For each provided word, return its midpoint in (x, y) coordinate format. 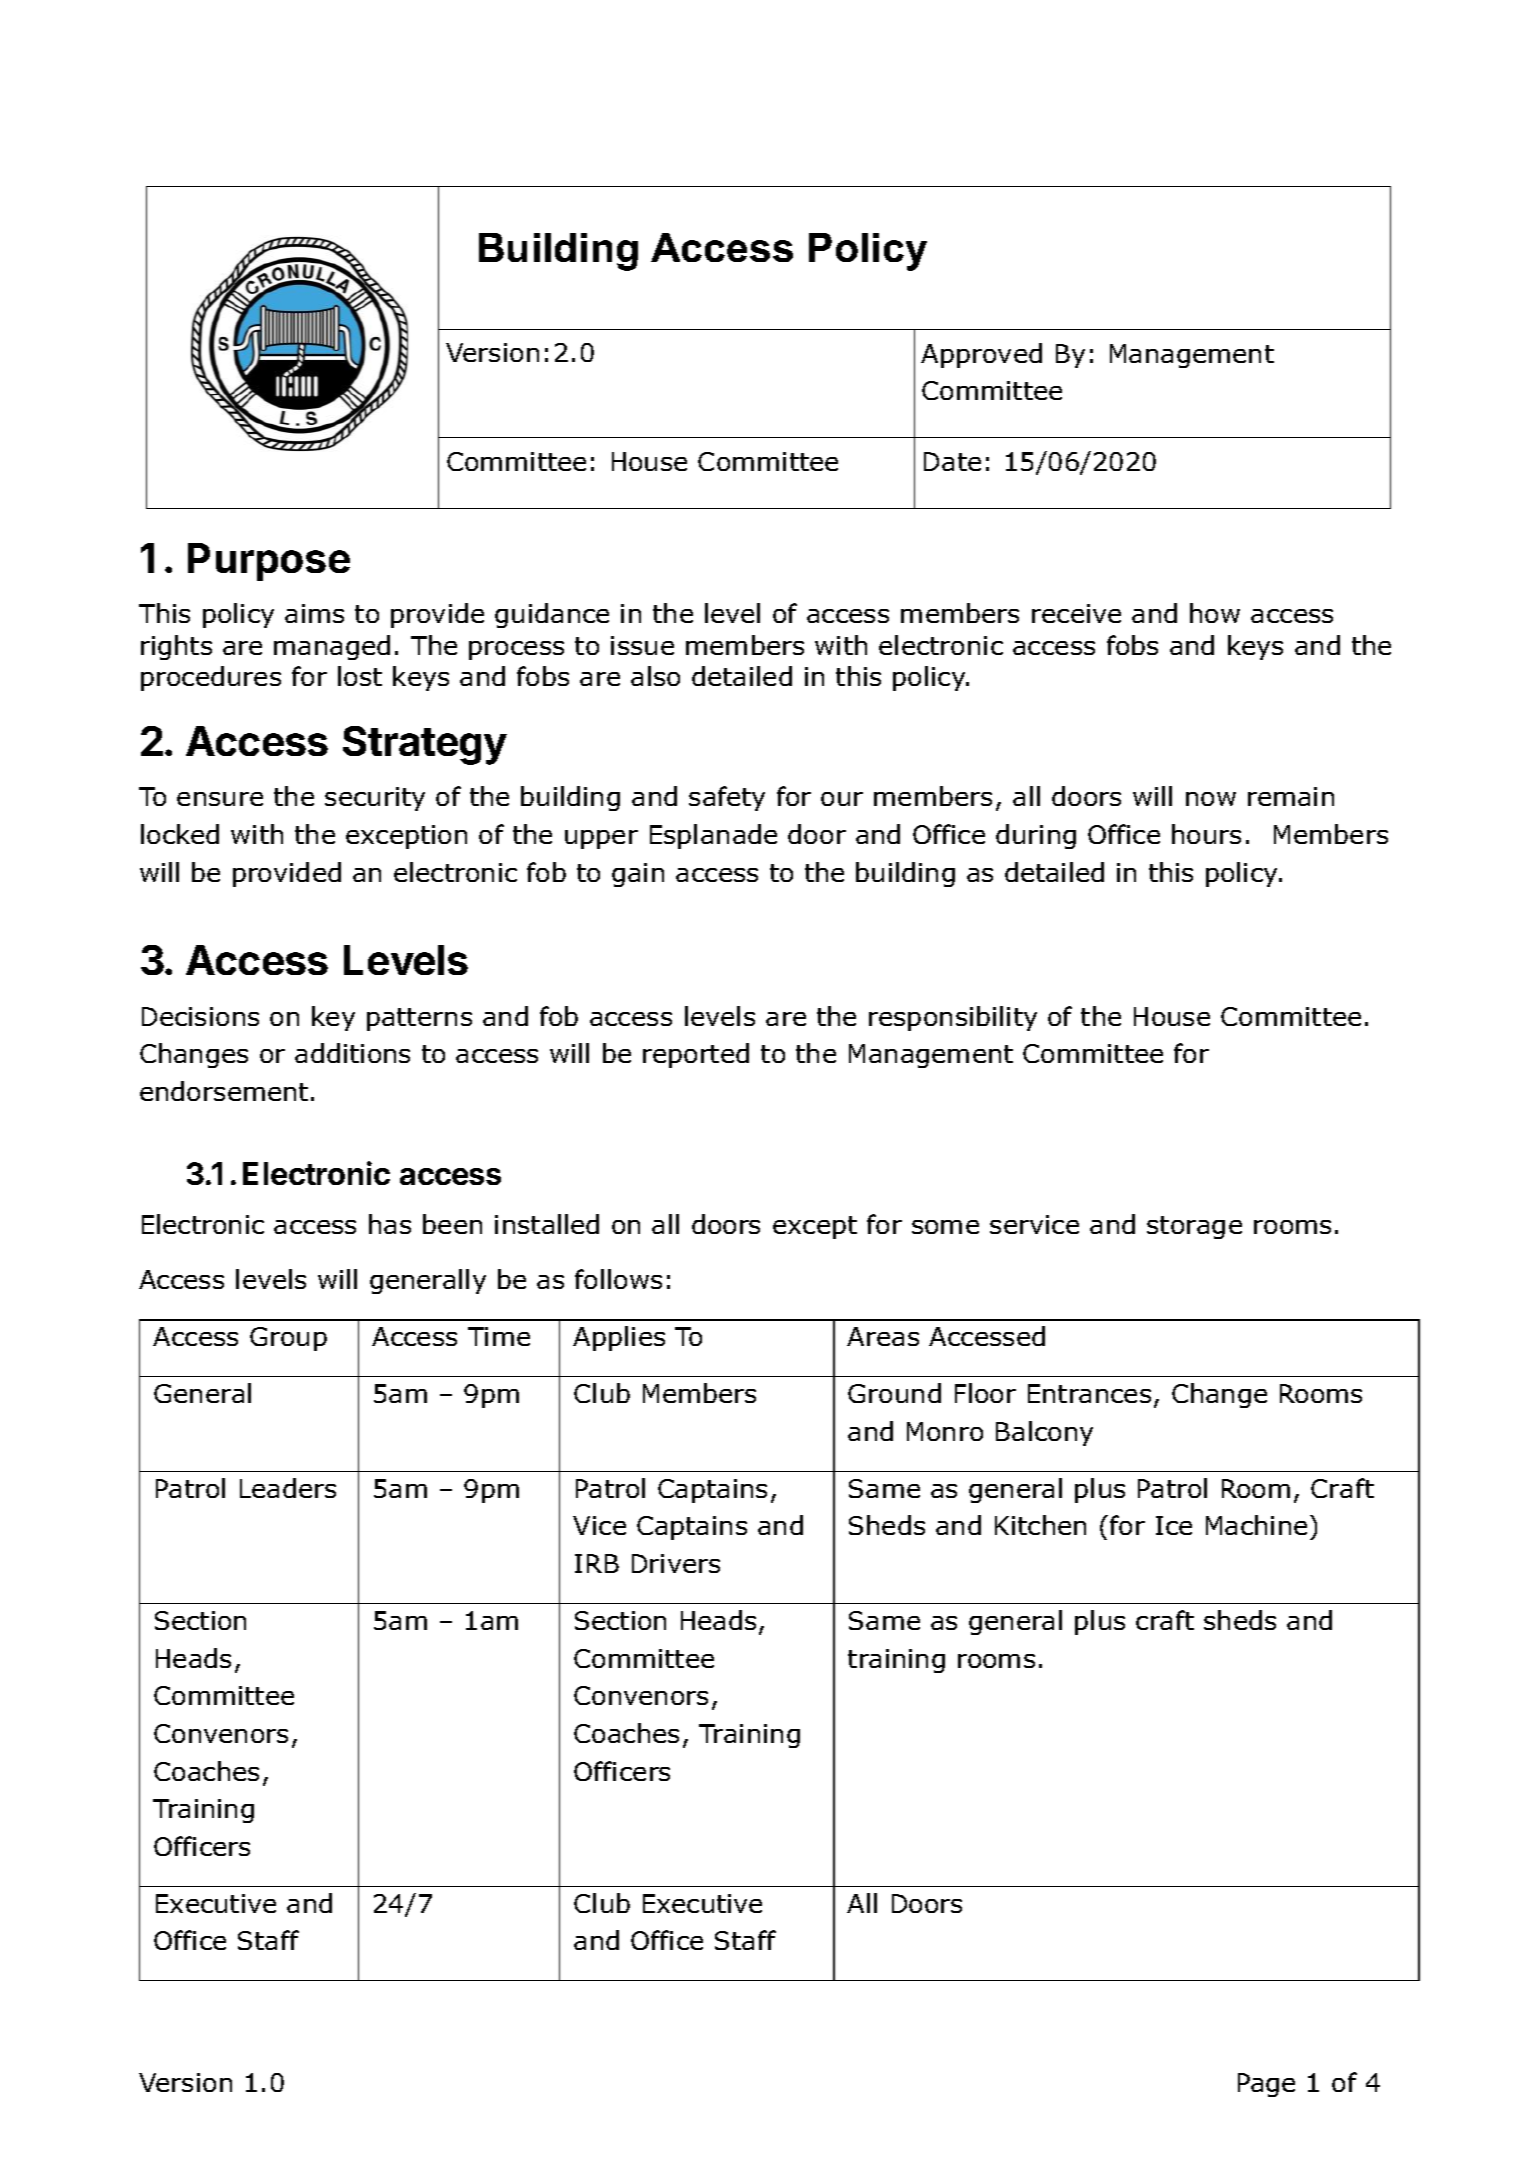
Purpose (269, 562)
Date (952, 461)
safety (727, 798)
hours (1206, 834)
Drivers (676, 1563)
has (390, 1224)
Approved (981, 355)
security (375, 799)
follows (618, 1279)
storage (1194, 1227)
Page (1266, 2085)
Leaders (288, 1488)
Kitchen (1040, 1525)
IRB (597, 1563)
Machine (1256, 1525)
